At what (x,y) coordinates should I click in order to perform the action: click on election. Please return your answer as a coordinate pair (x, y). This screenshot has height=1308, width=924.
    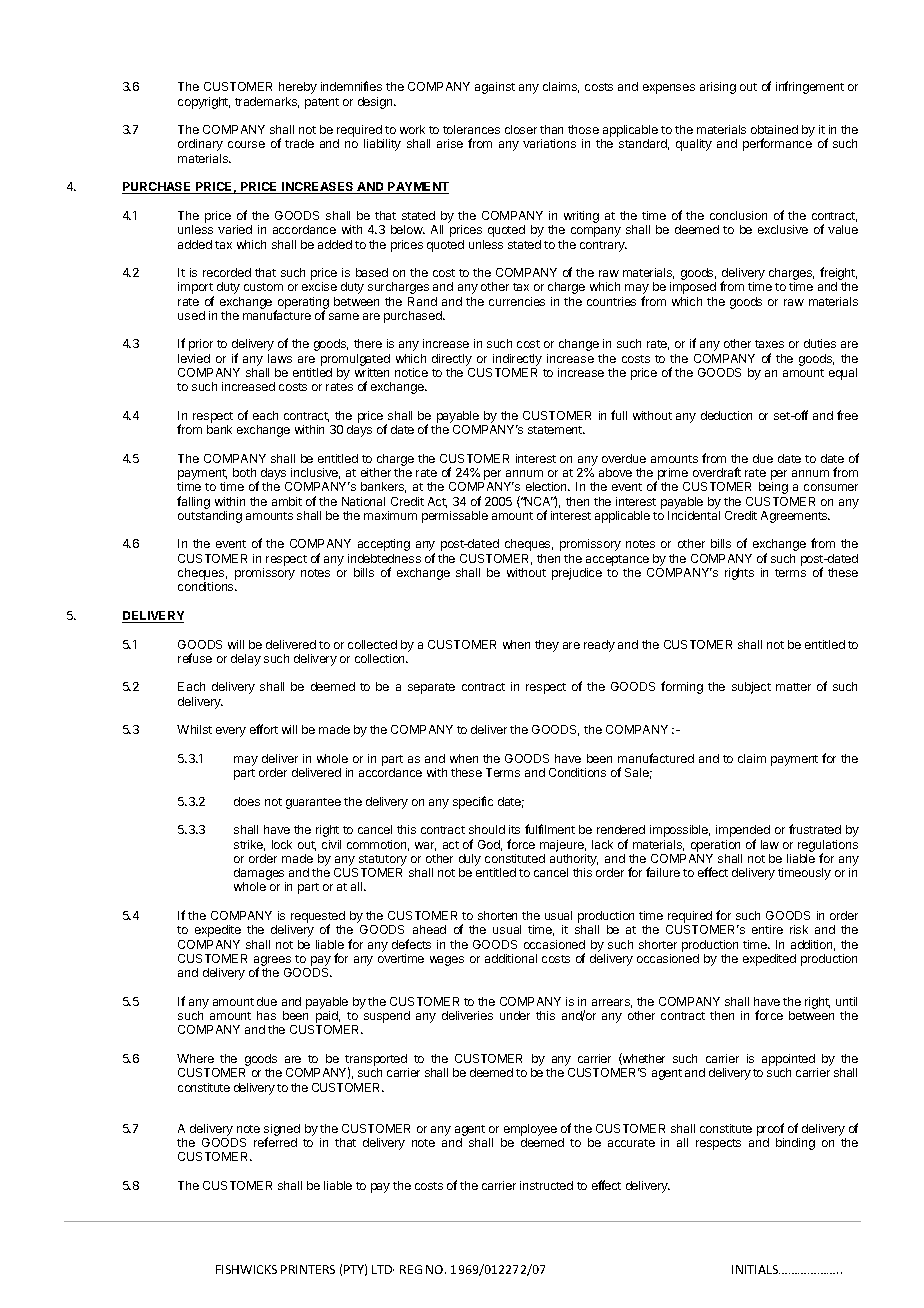
    Looking at the image, I should click on (547, 486).
